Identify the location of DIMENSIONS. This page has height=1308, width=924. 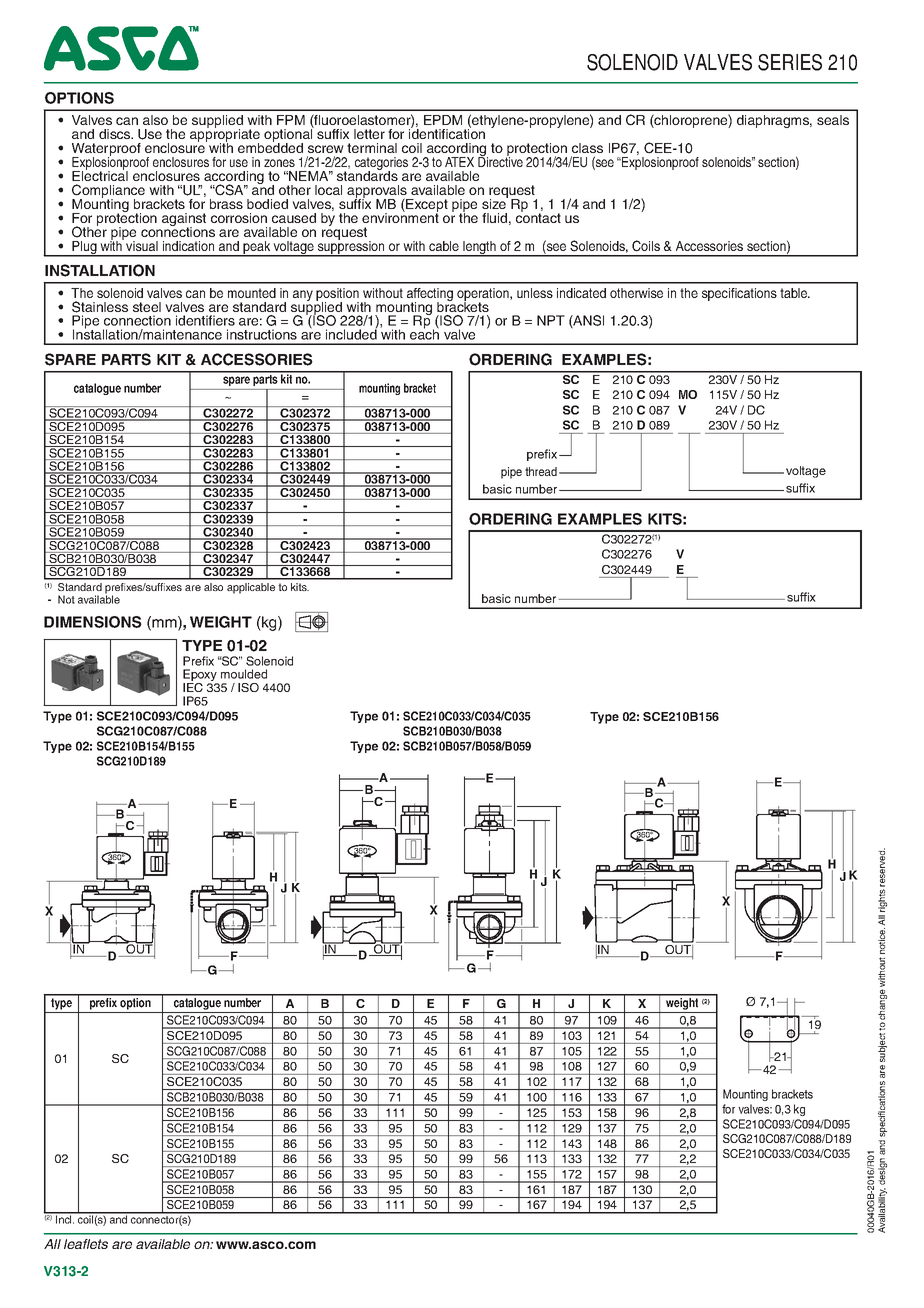
(93, 622).
